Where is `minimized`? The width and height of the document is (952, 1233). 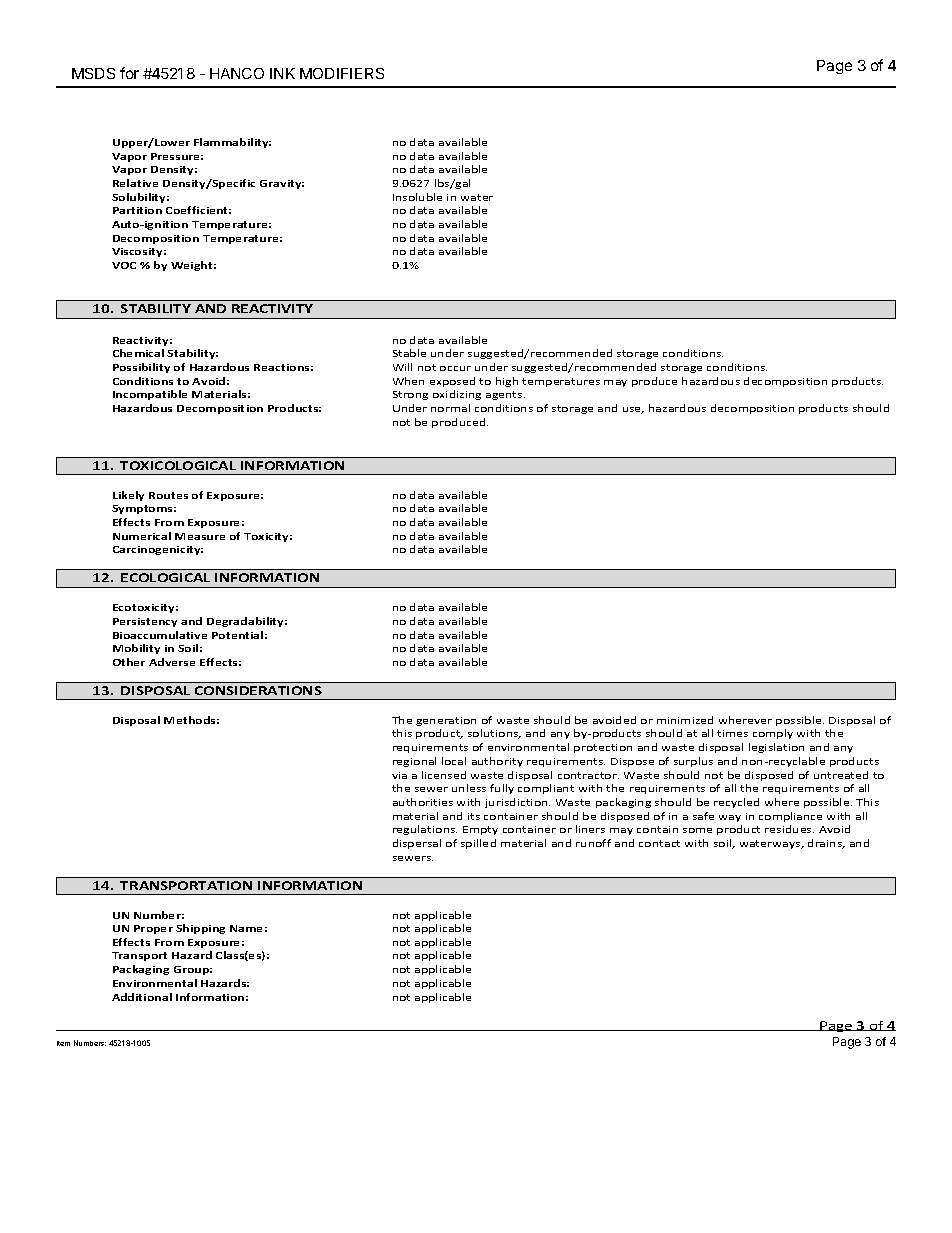 minimized is located at coordinates (685, 720).
